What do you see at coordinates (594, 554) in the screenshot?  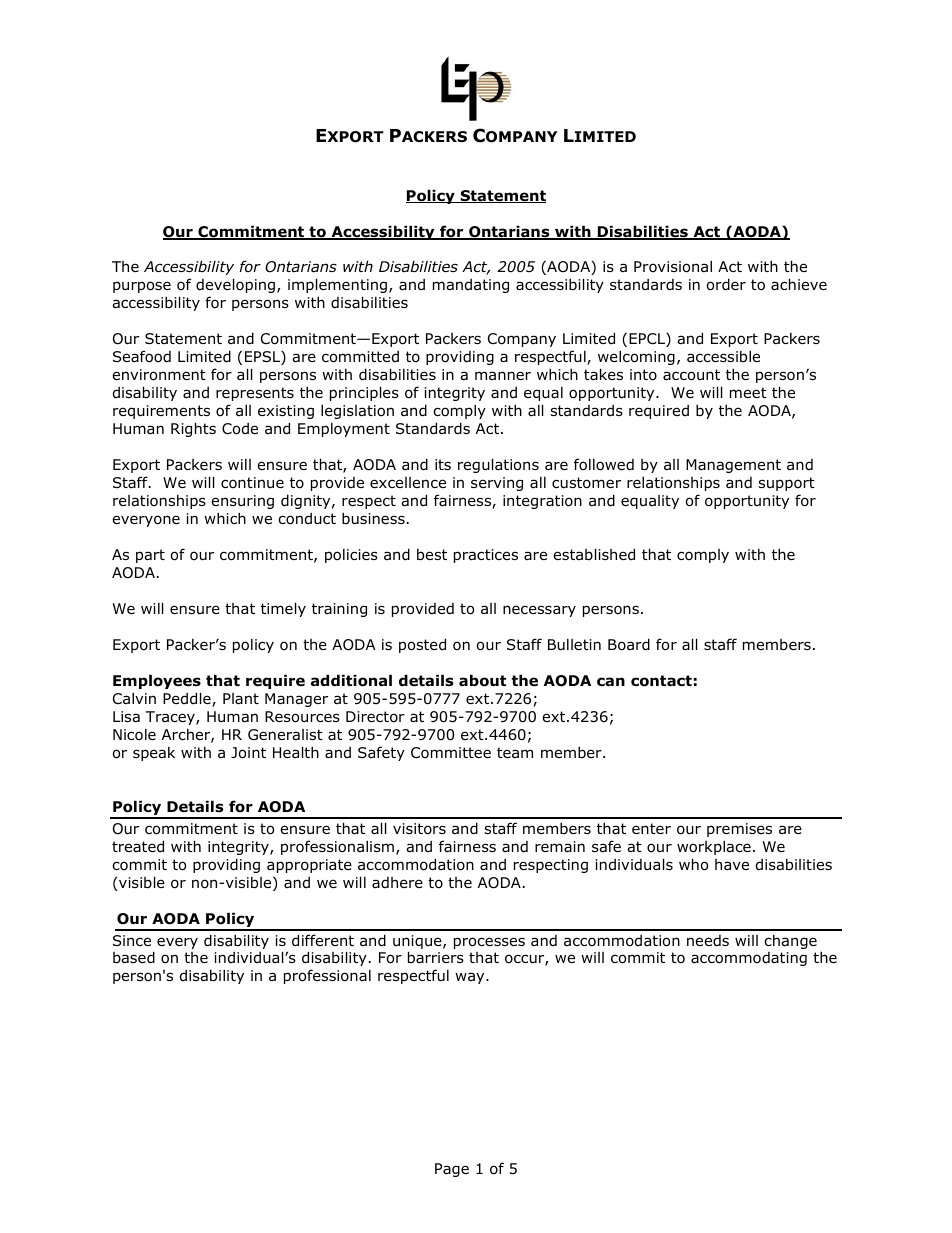 I see `established` at bounding box center [594, 554].
